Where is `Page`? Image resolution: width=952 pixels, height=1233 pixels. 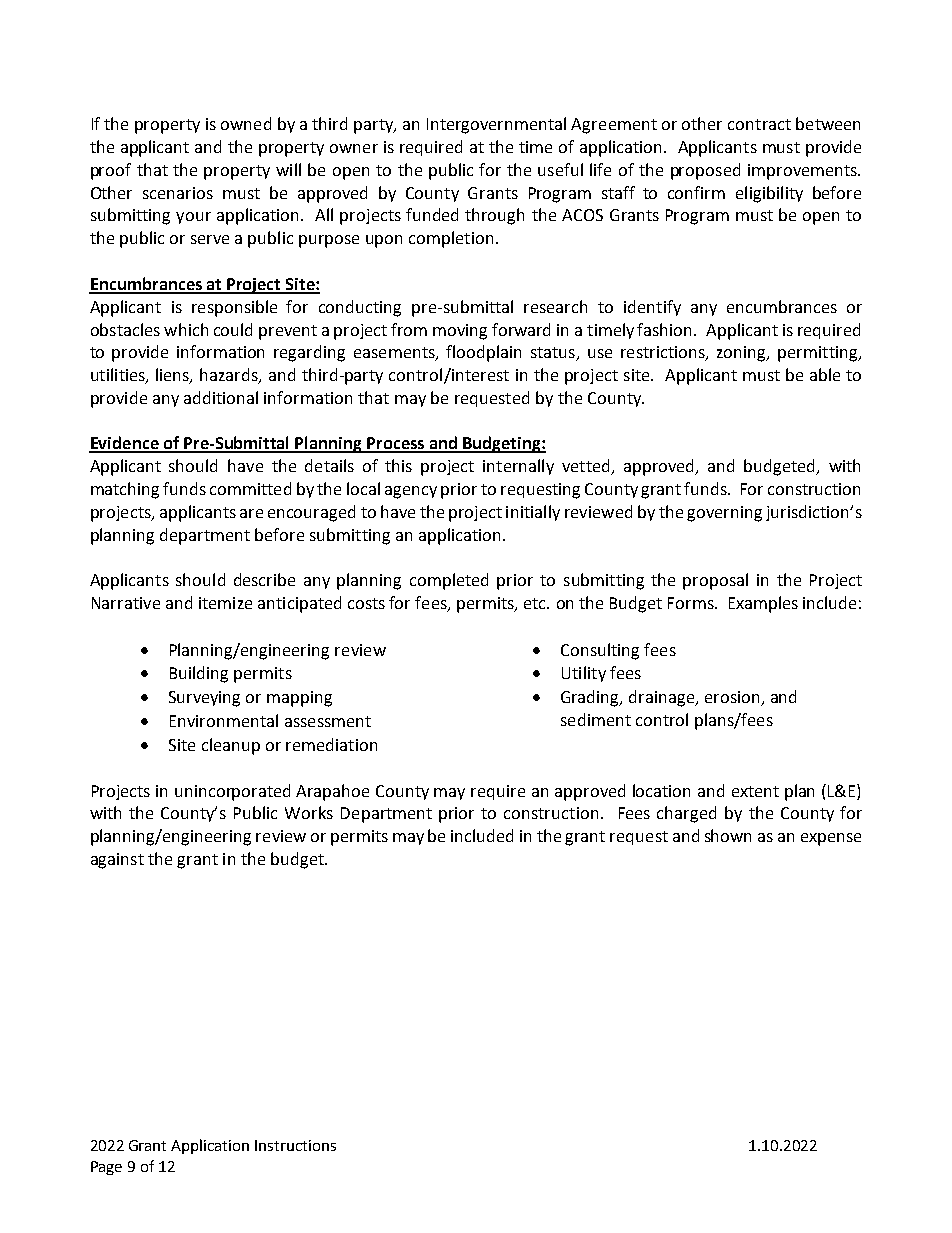
Page is located at coordinates (106, 1168).
